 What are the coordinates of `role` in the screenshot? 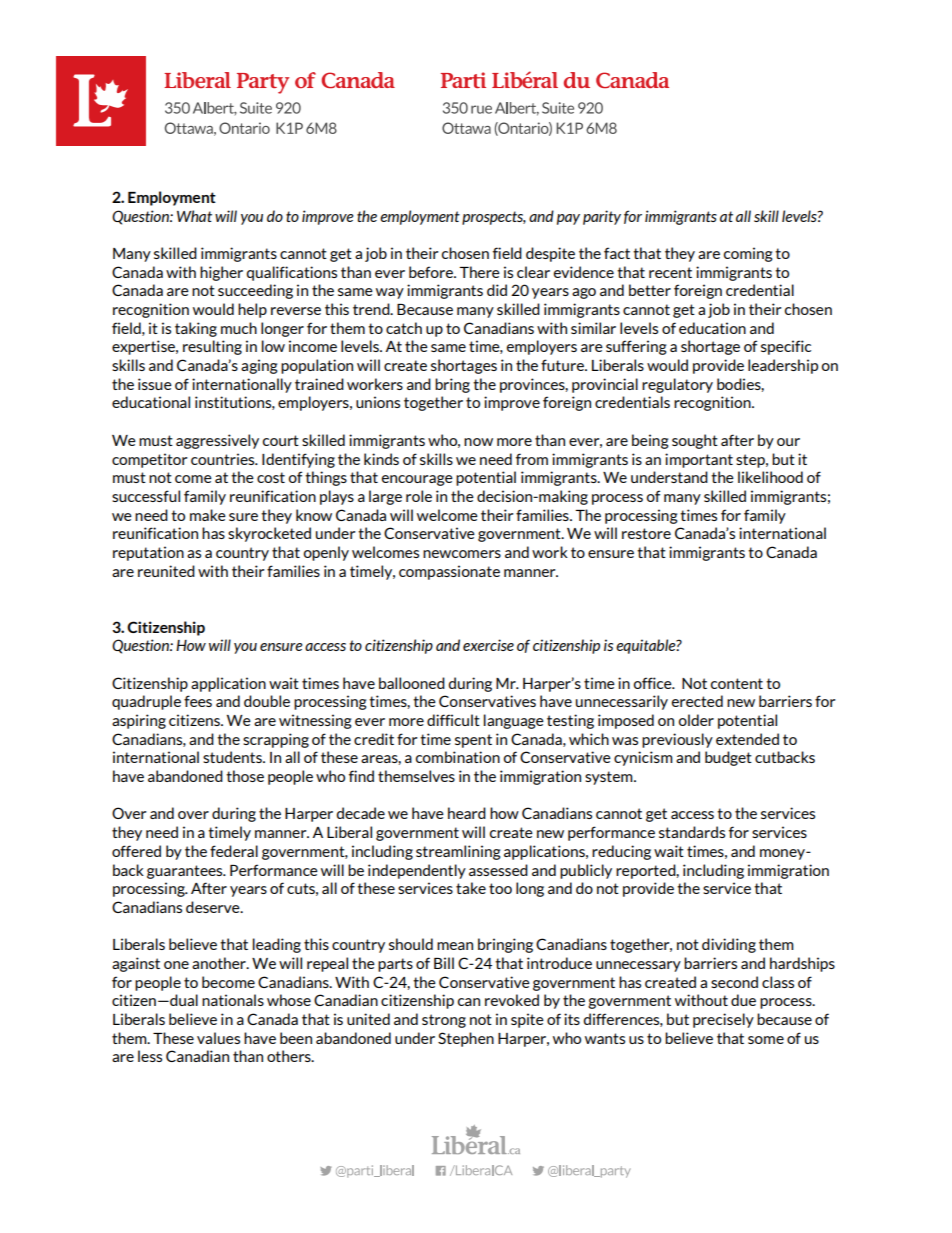 It's located at (419, 496).
